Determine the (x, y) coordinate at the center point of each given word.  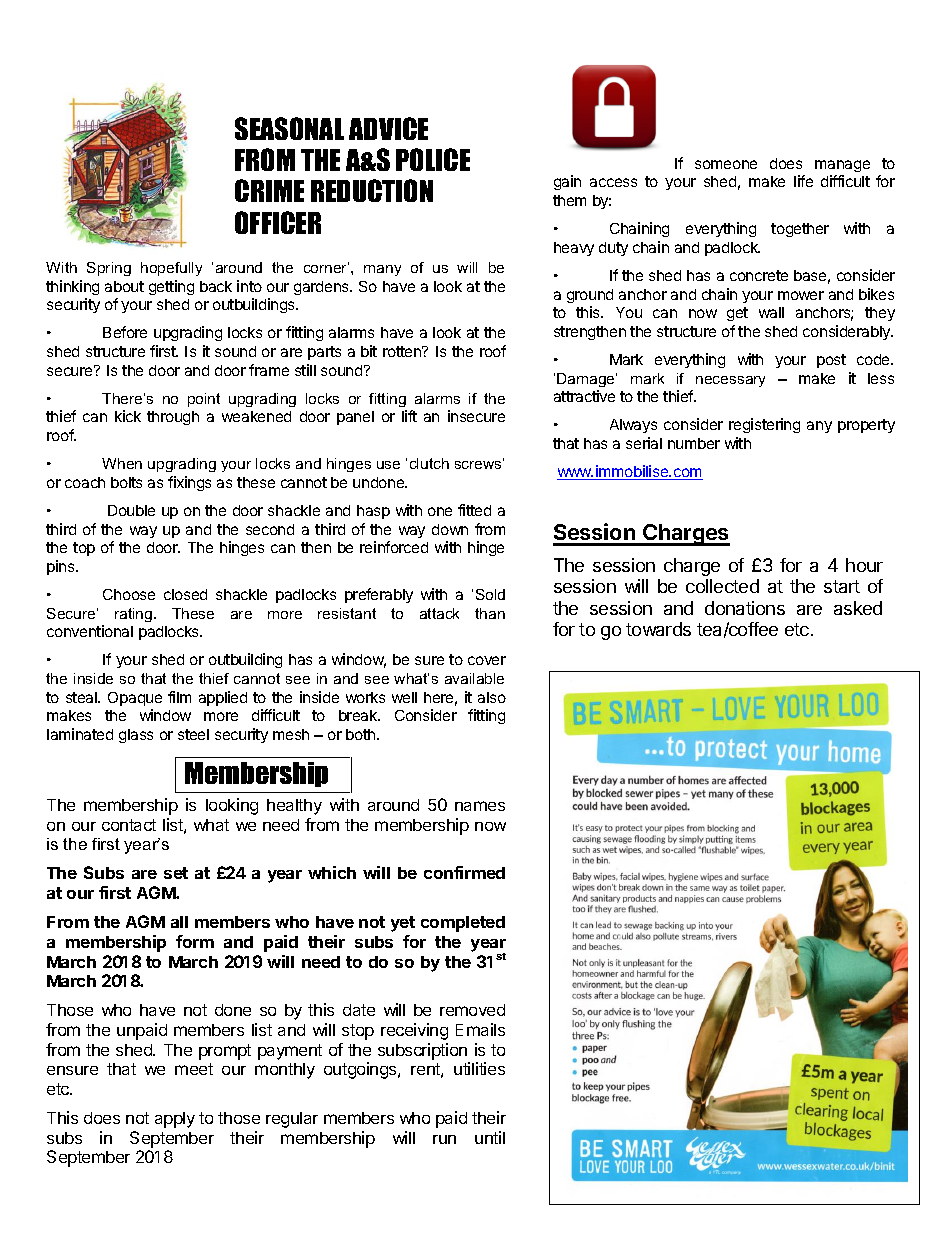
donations (745, 608)
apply (175, 1120)
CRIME (269, 190)
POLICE (433, 159)
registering (764, 425)
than (490, 613)
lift (409, 416)
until (490, 1137)
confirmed (464, 872)
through (173, 418)
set (176, 873)
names (480, 806)
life (803, 181)
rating (135, 615)
